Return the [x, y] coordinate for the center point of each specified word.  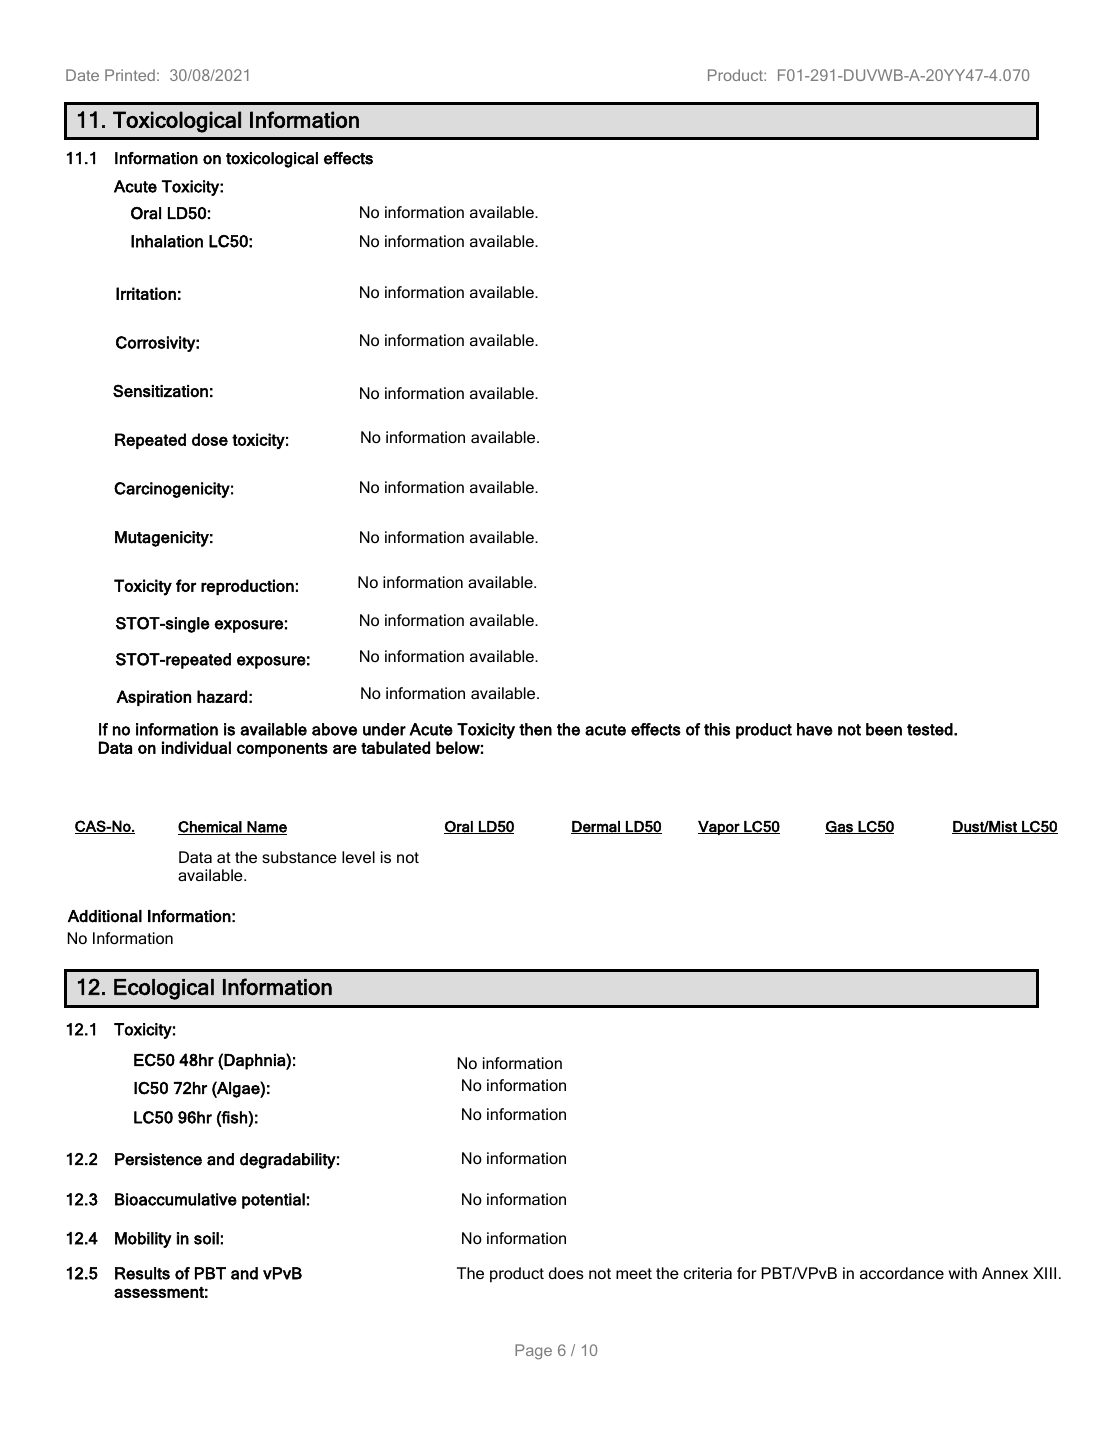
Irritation [146, 293]
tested [931, 729]
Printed [130, 75]
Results [142, 1273]
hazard [222, 696]
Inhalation [167, 241]
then [535, 729]
